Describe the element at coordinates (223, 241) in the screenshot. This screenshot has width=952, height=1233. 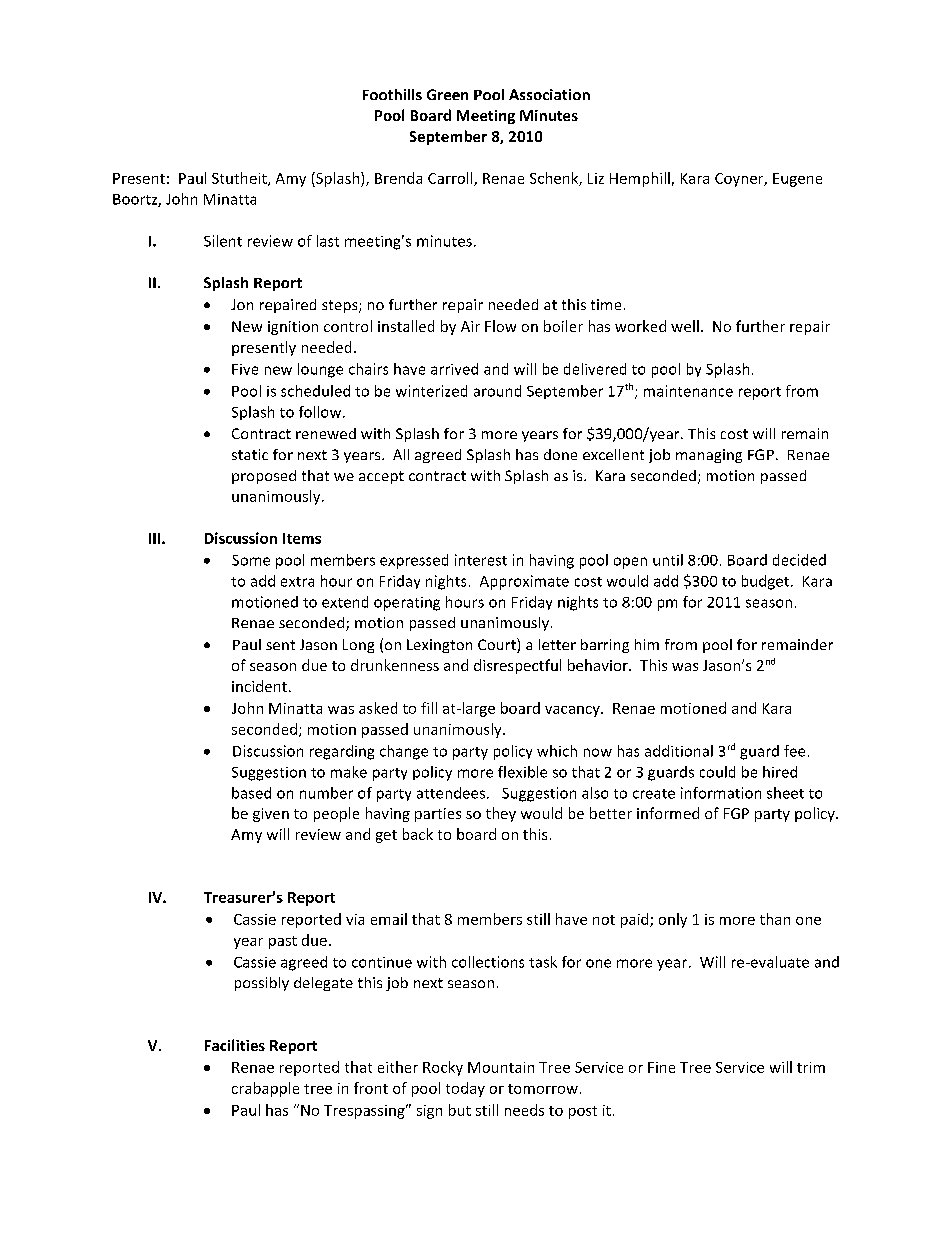
I see `Silent` at that location.
